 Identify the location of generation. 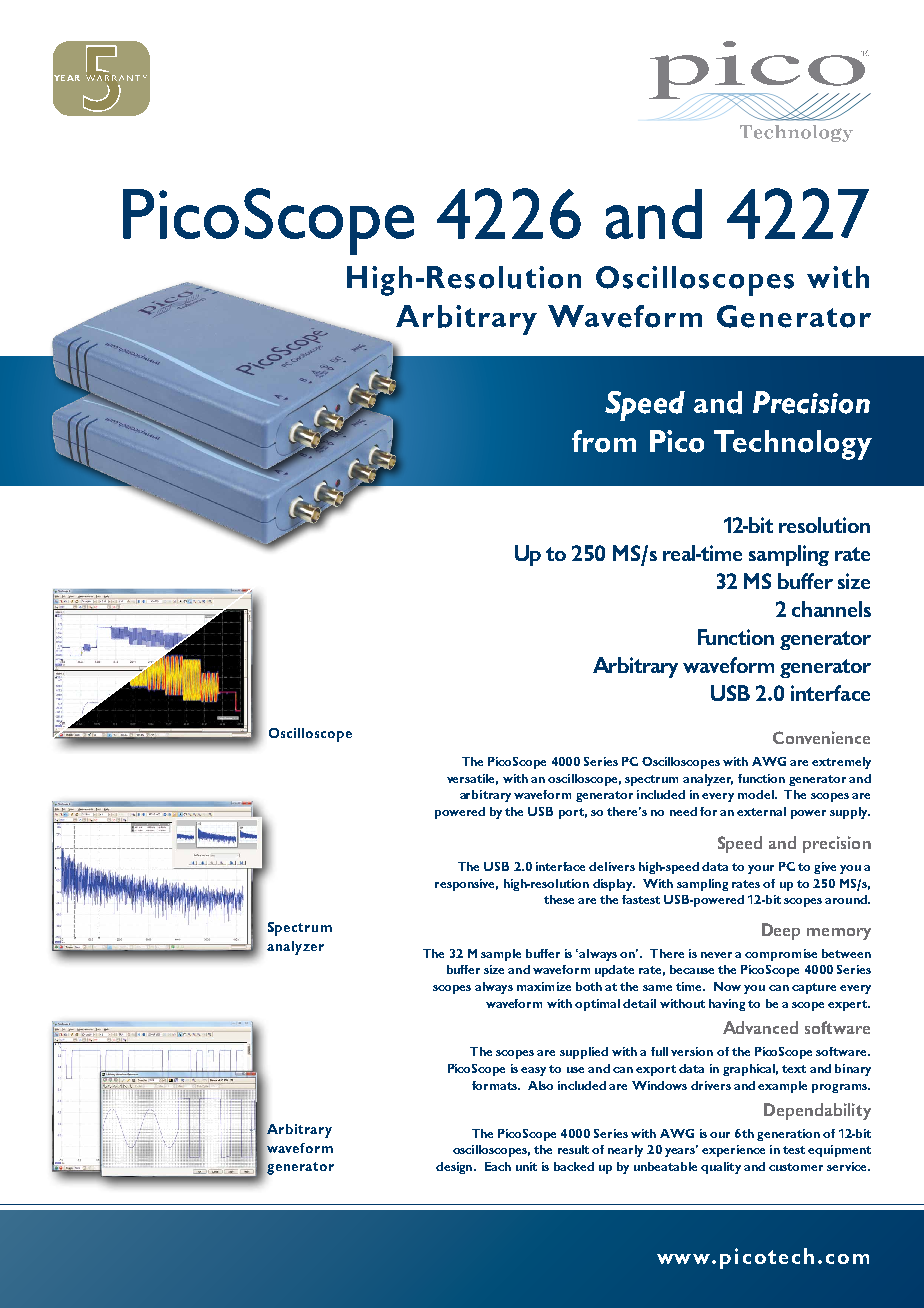
(788, 1135).
